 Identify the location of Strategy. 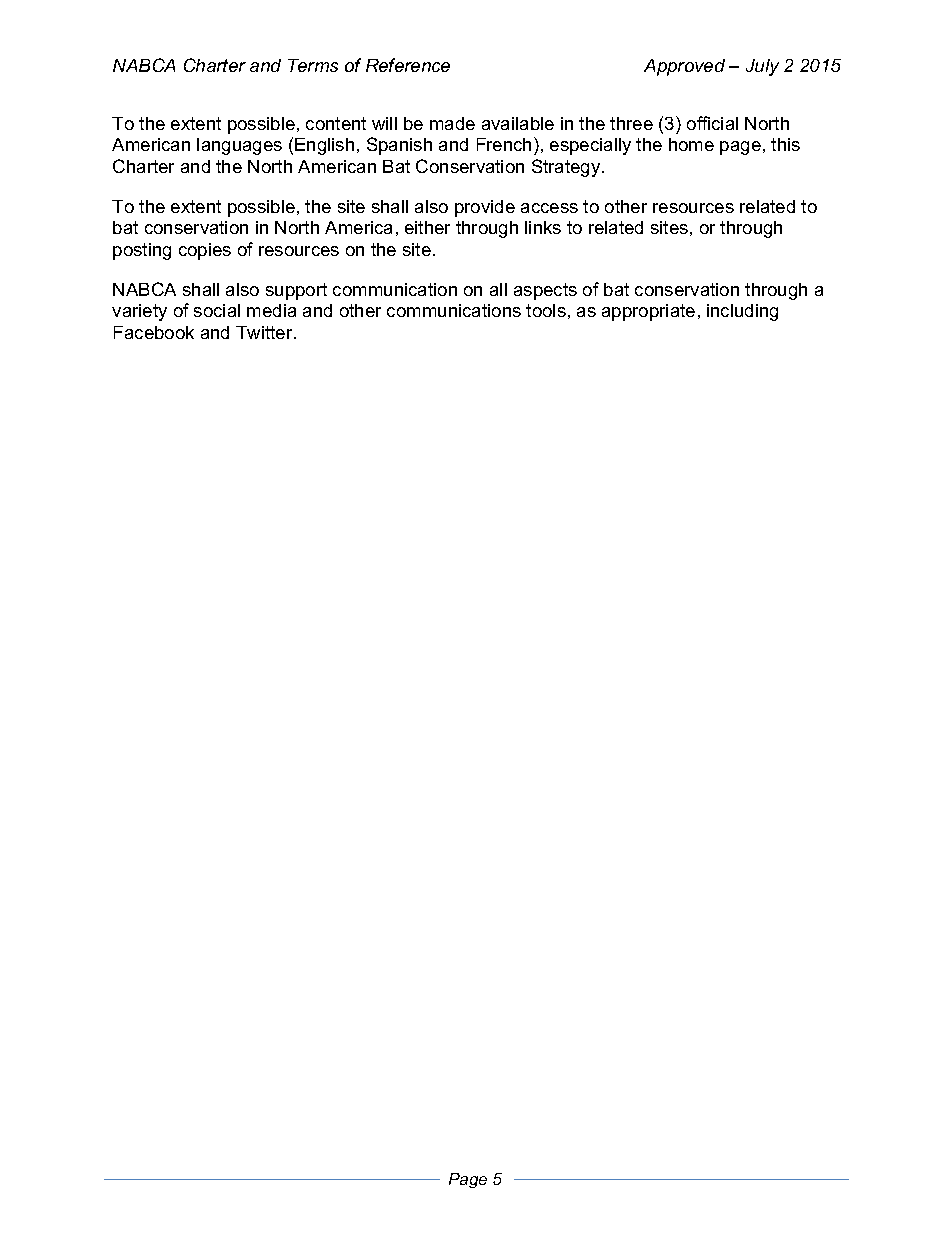
(567, 168).
